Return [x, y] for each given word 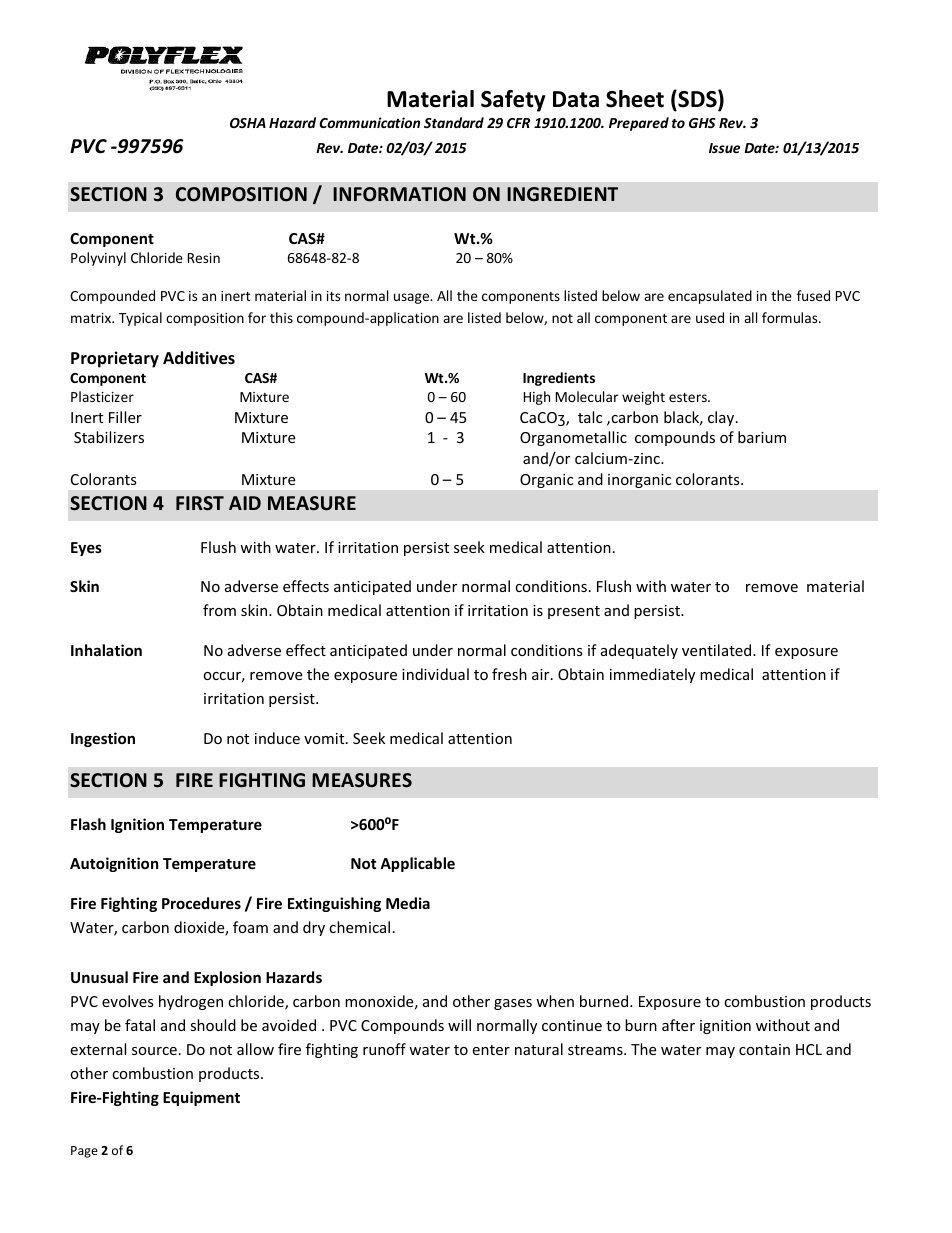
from [219, 610]
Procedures [201, 903]
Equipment [201, 1098]
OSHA [248, 123]
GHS [702, 123]
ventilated [718, 650]
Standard [454, 122]
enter [491, 1050]
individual [435, 674]
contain [764, 1049]
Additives [199, 358]
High [537, 398]
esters [689, 397]
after [678, 1025]
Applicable [417, 864]
